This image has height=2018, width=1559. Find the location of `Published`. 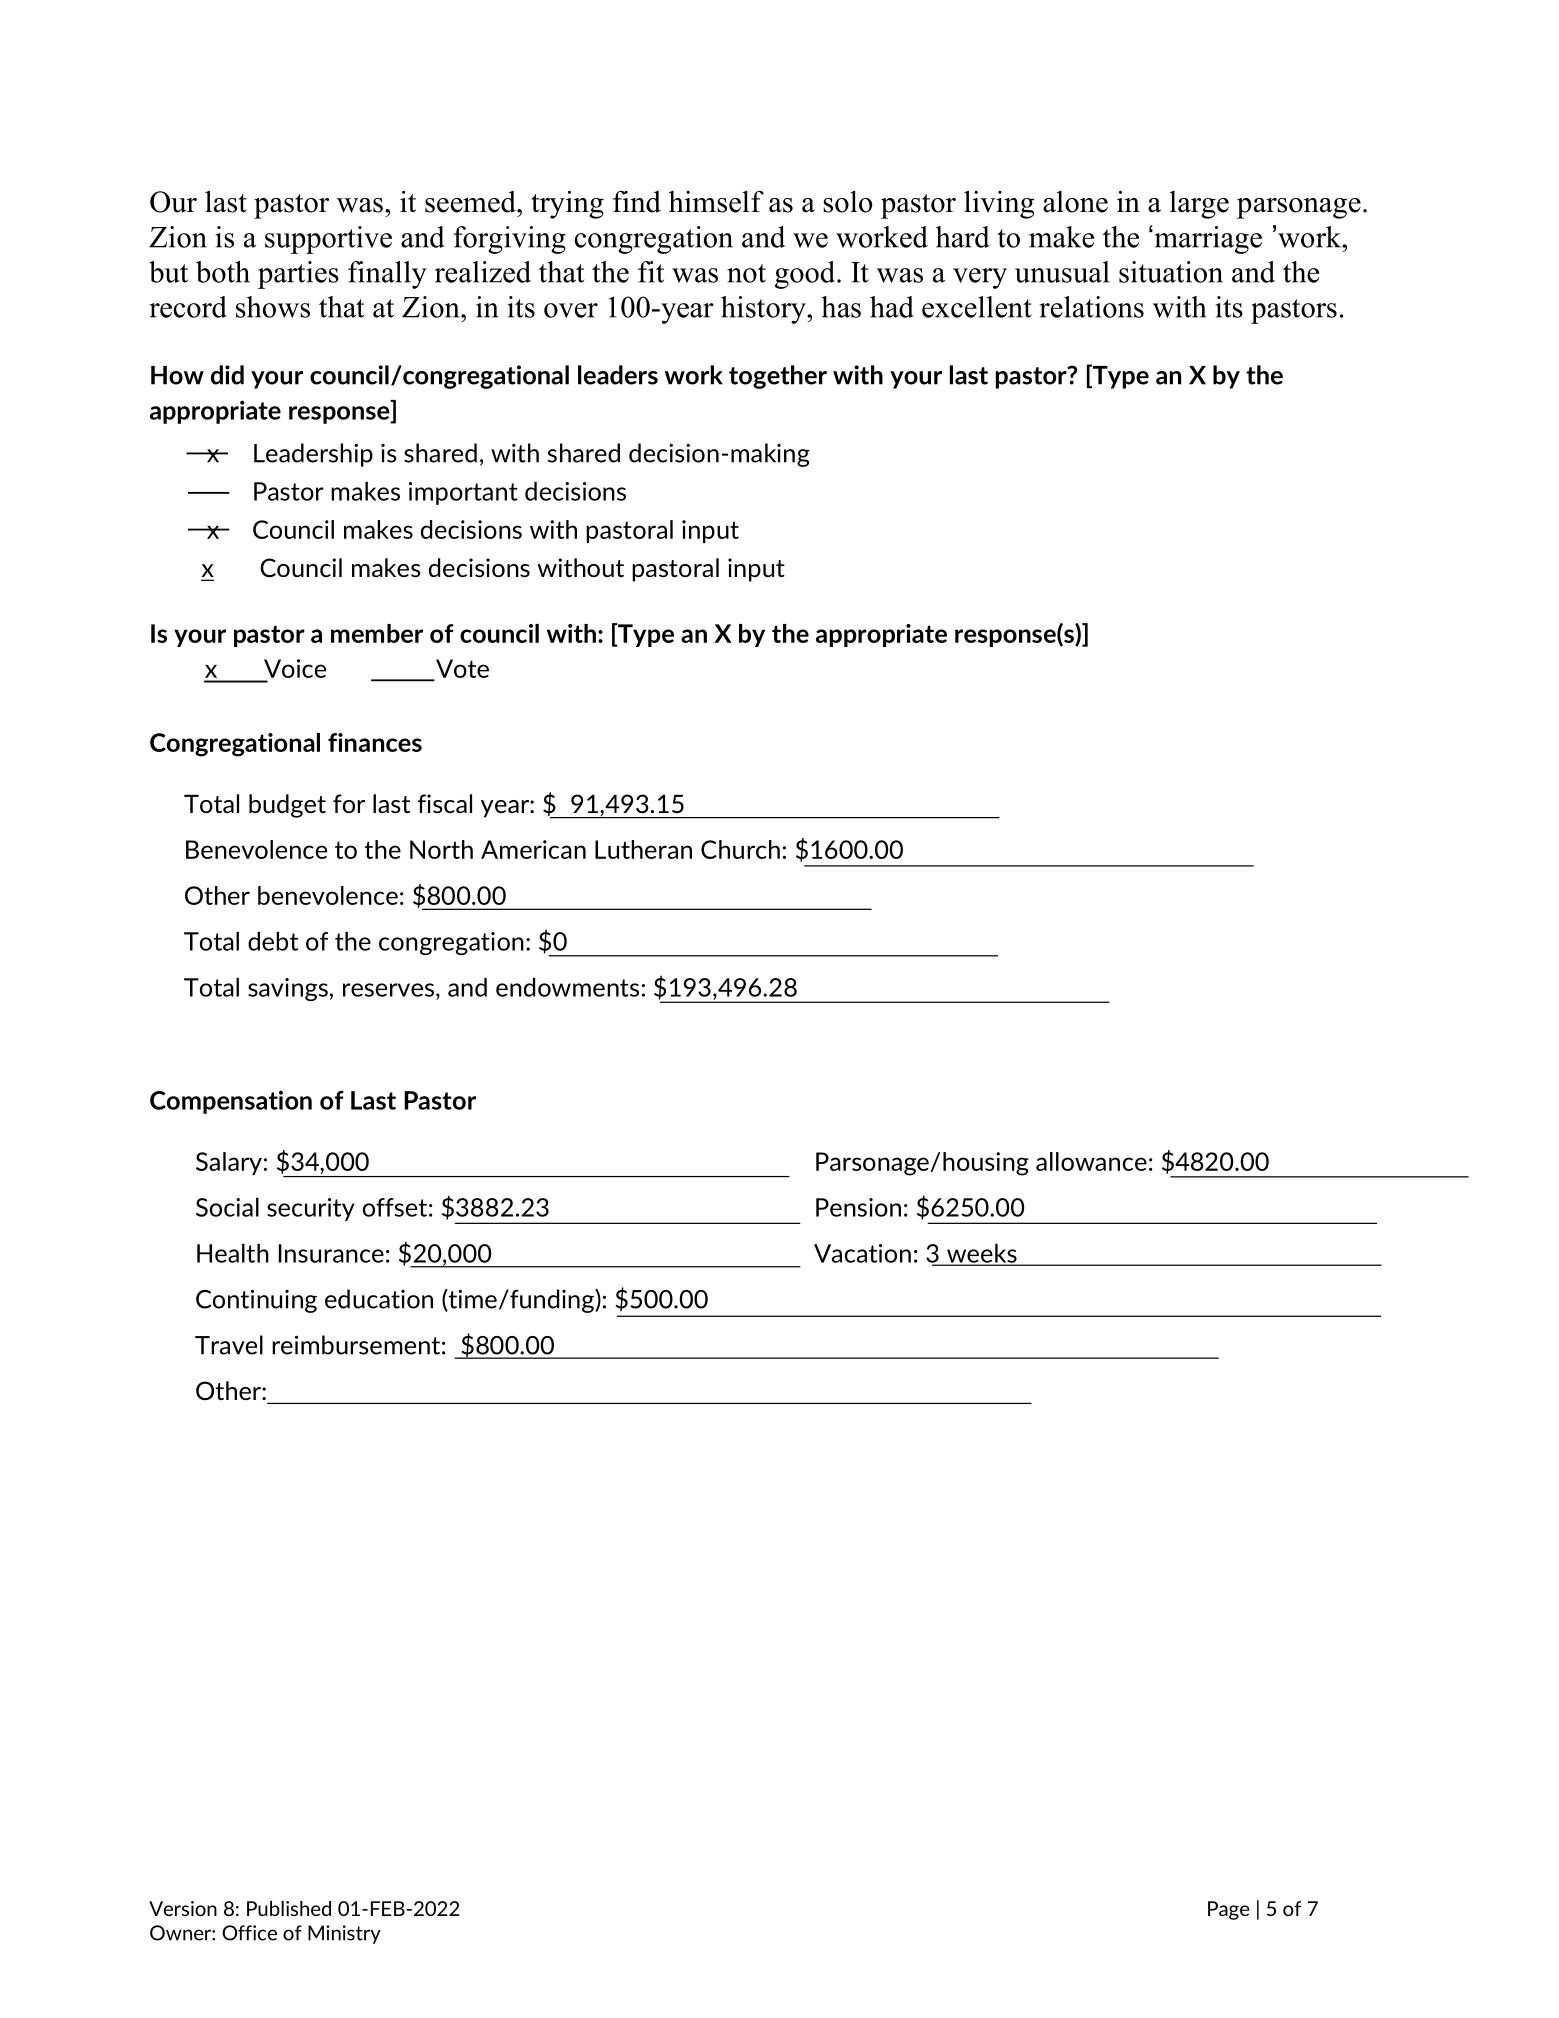

Published is located at coordinates (289, 1908).
